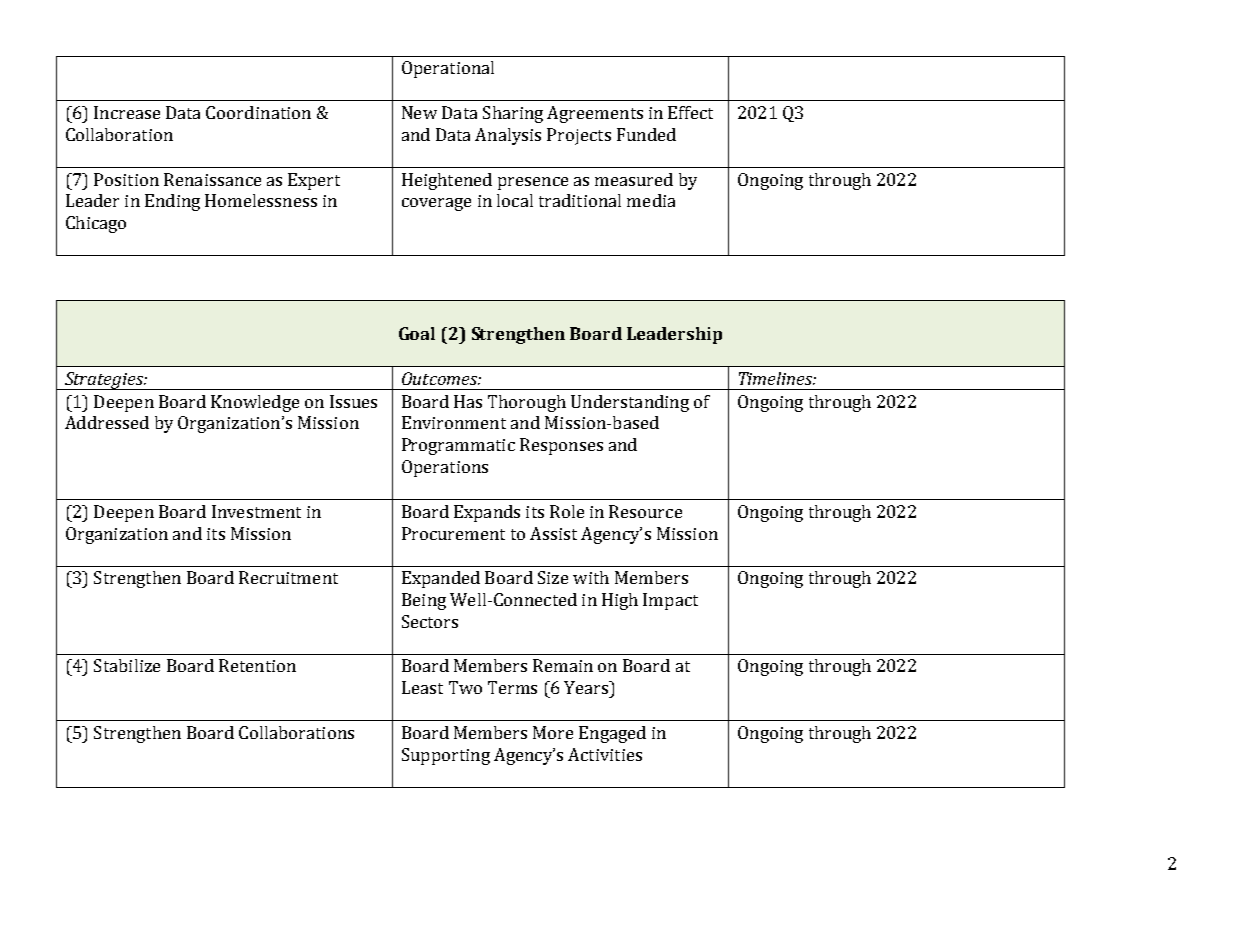 The image size is (1233, 952). What do you see at coordinates (96, 224) in the screenshot?
I see `Chicago` at bounding box center [96, 224].
